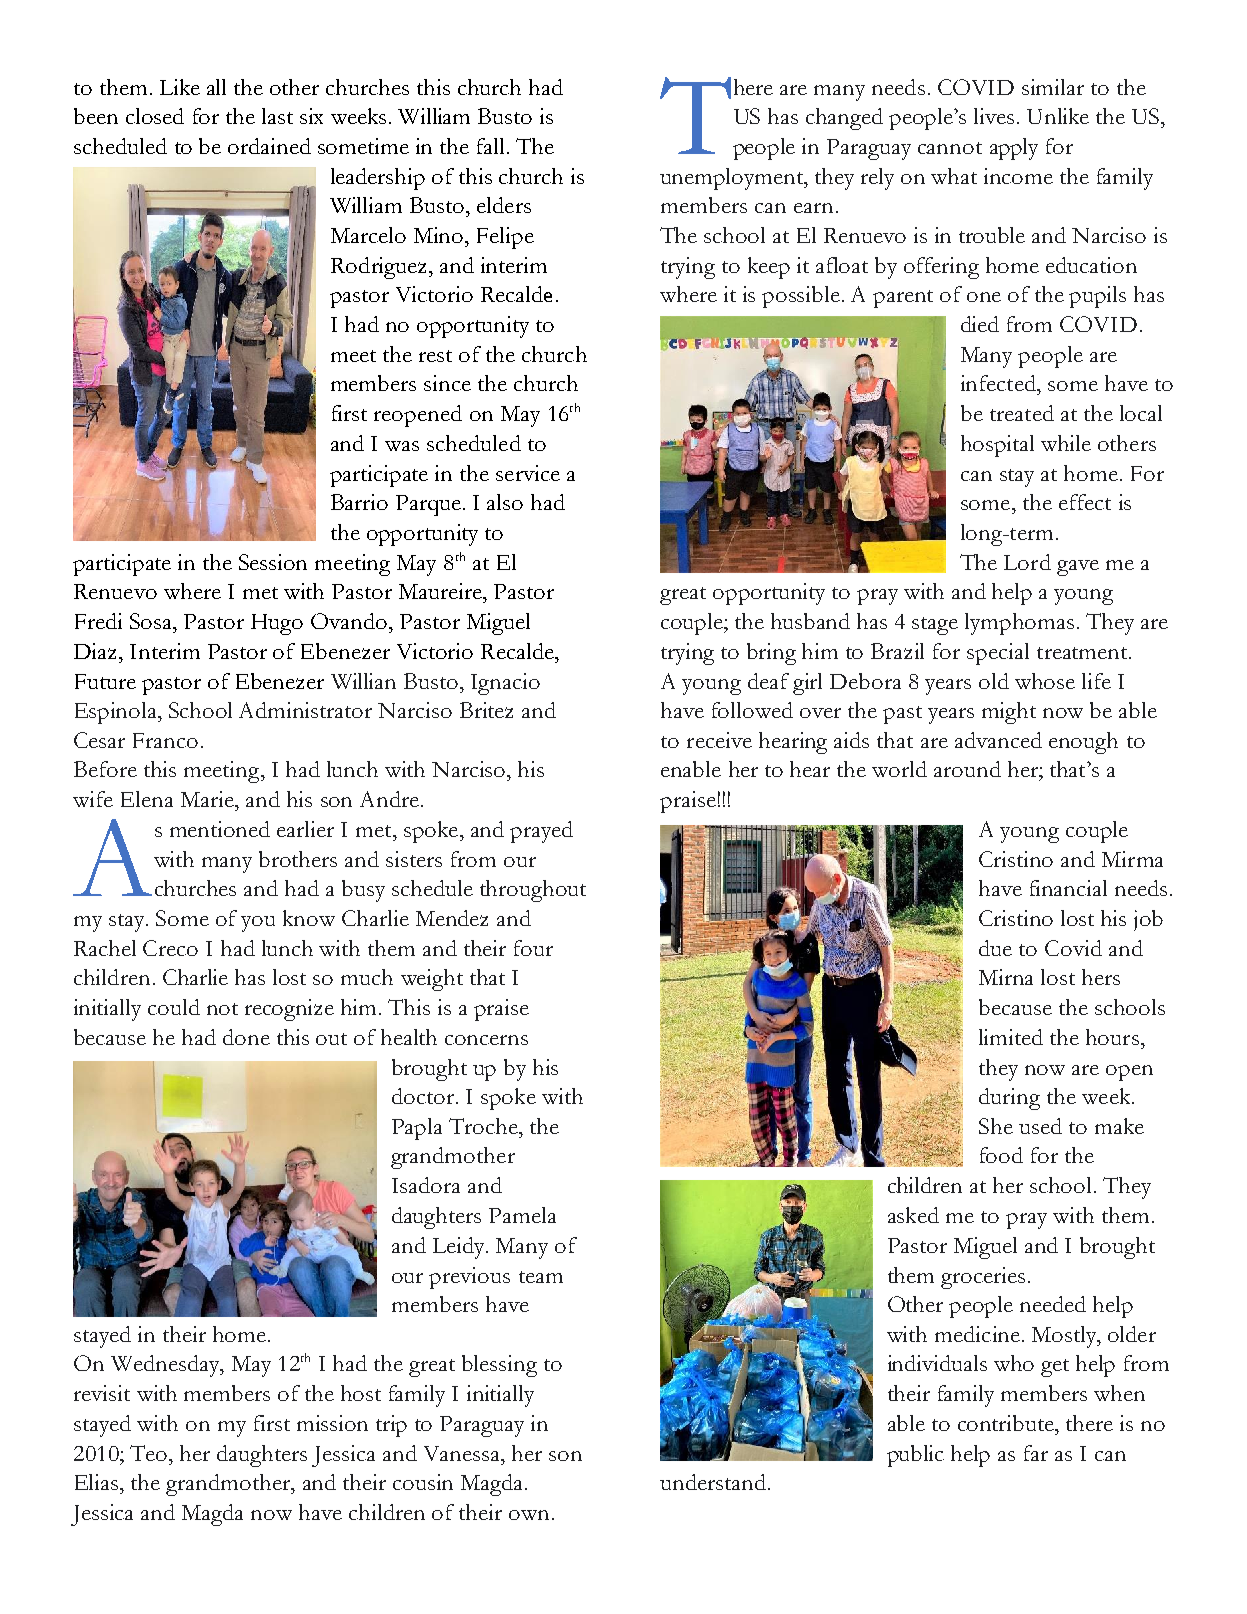 The image size is (1247, 1614). What do you see at coordinates (486, 1040) in the screenshot?
I see `concerns` at bounding box center [486, 1040].
